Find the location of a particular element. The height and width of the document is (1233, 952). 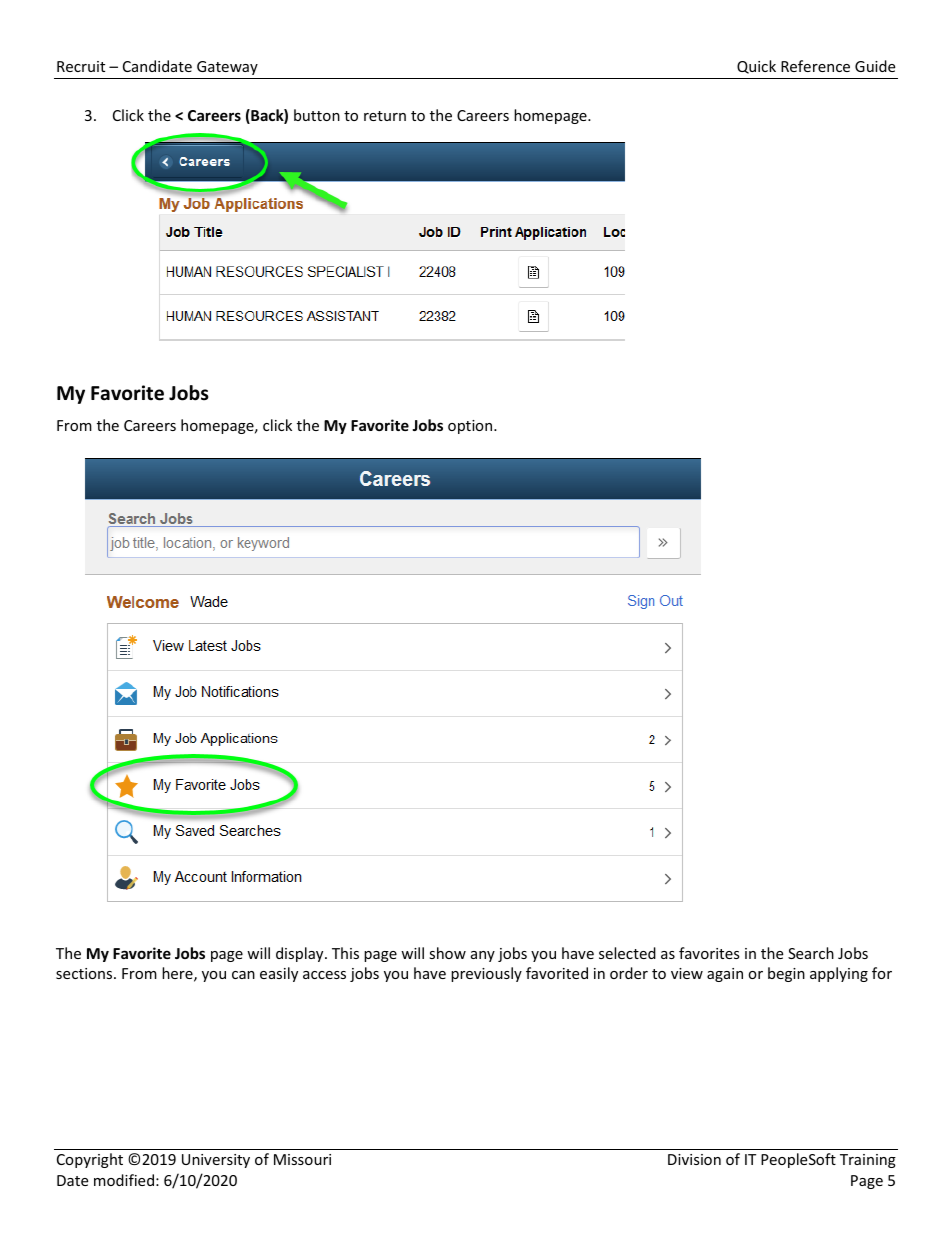

Reference is located at coordinates (815, 66).
